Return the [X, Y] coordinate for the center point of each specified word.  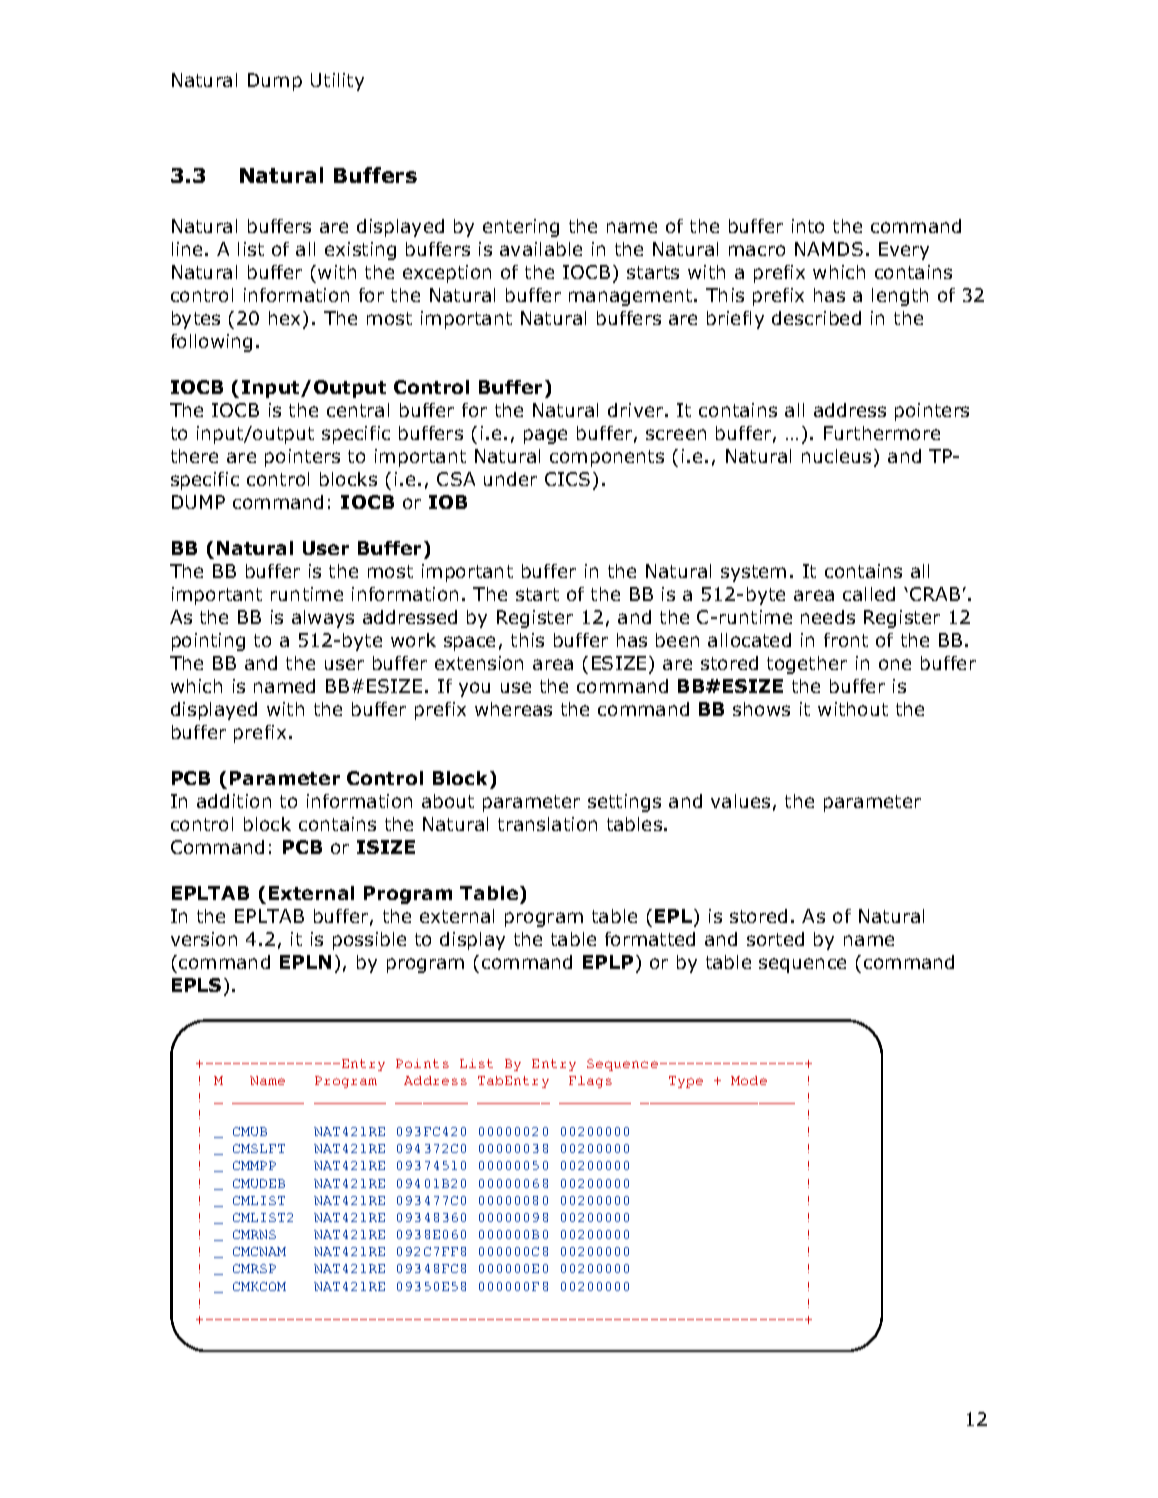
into [808, 226]
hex [286, 319]
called [869, 594]
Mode [749, 1080]
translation [547, 824]
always [323, 619]
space [469, 643]
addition [234, 801]
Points [422, 1063]
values [740, 801]
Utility [337, 82]
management [632, 297]
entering [521, 228]
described [816, 318]
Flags [590, 1082]
